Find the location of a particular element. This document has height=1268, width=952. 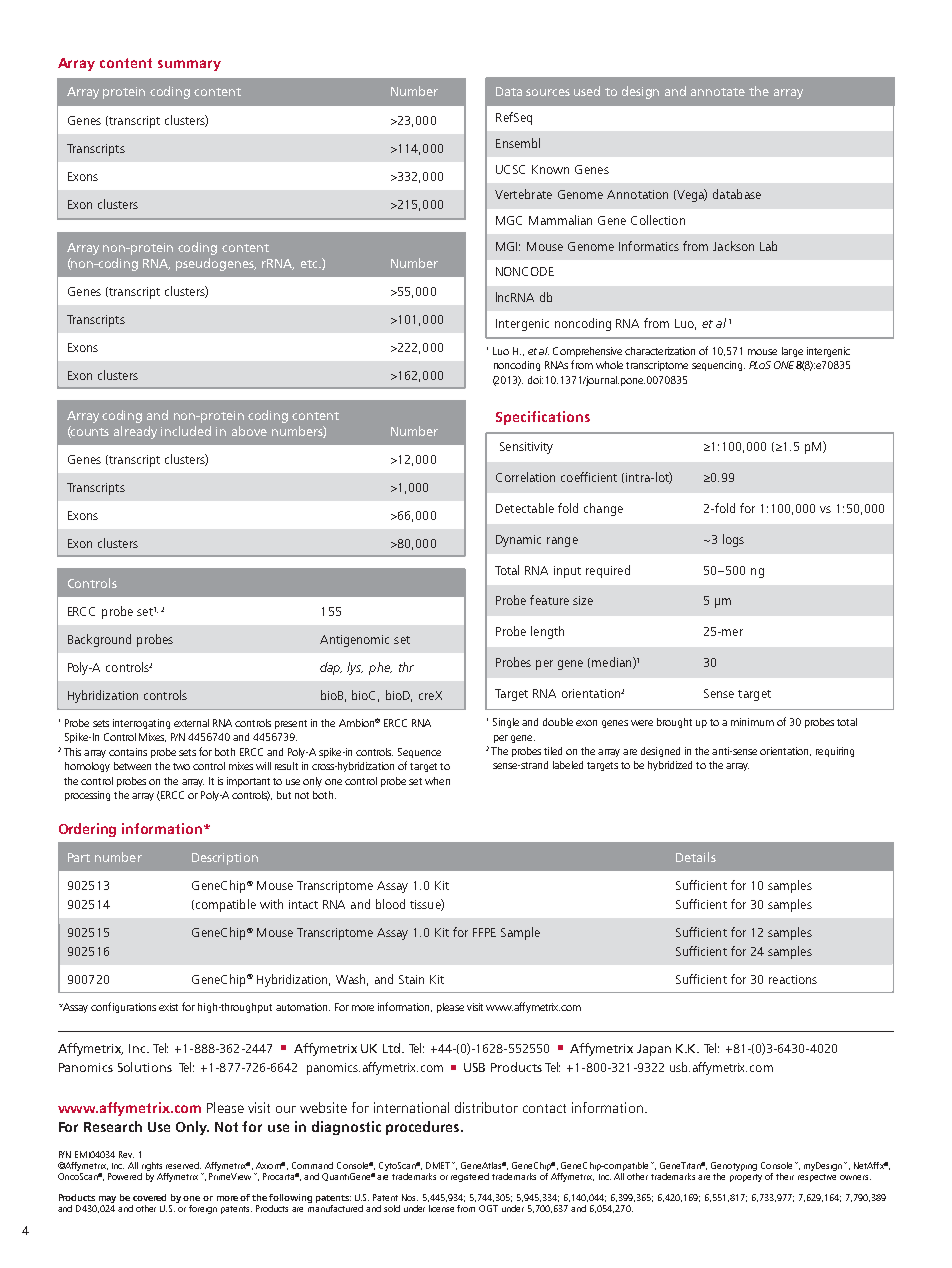

annotate is located at coordinates (718, 92).
